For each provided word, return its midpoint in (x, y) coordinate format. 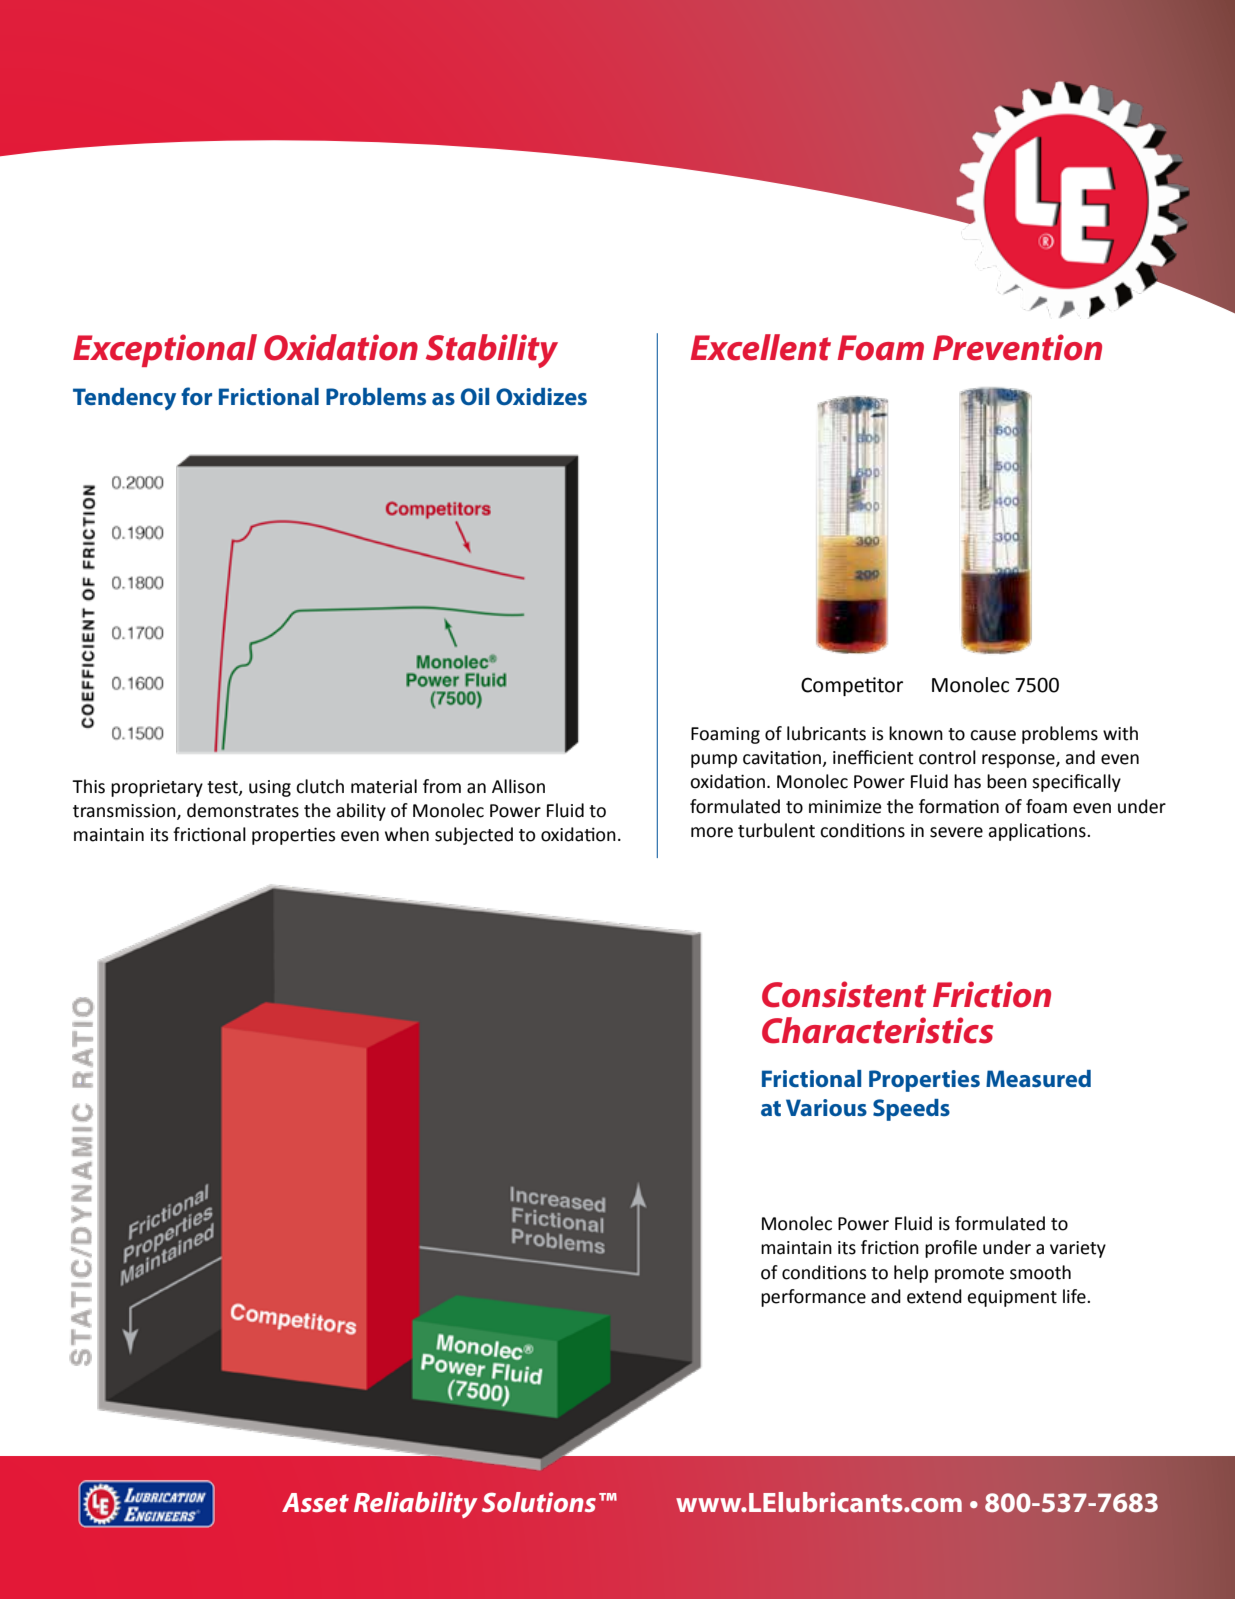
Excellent (761, 347)
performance (813, 1298)
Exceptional (165, 350)
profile (951, 1249)
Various (826, 1107)
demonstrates (243, 810)
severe (956, 832)
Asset (315, 1503)
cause (993, 735)
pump (714, 761)
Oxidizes (541, 396)
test (223, 788)
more (712, 832)
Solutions (539, 1502)
